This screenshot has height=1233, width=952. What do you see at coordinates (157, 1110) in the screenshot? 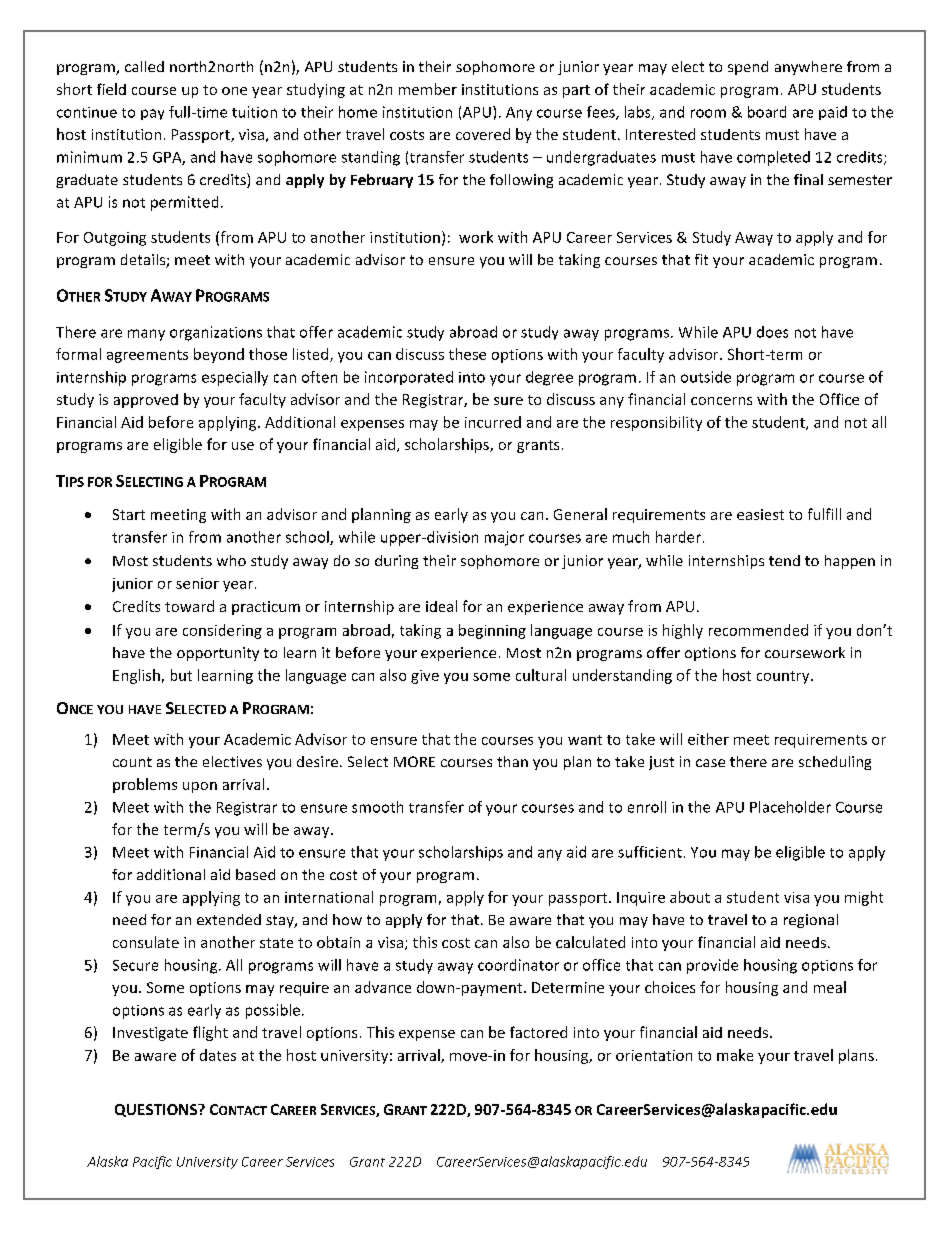
I see `QUESTIONS` at bounding box center [157, 1110].
